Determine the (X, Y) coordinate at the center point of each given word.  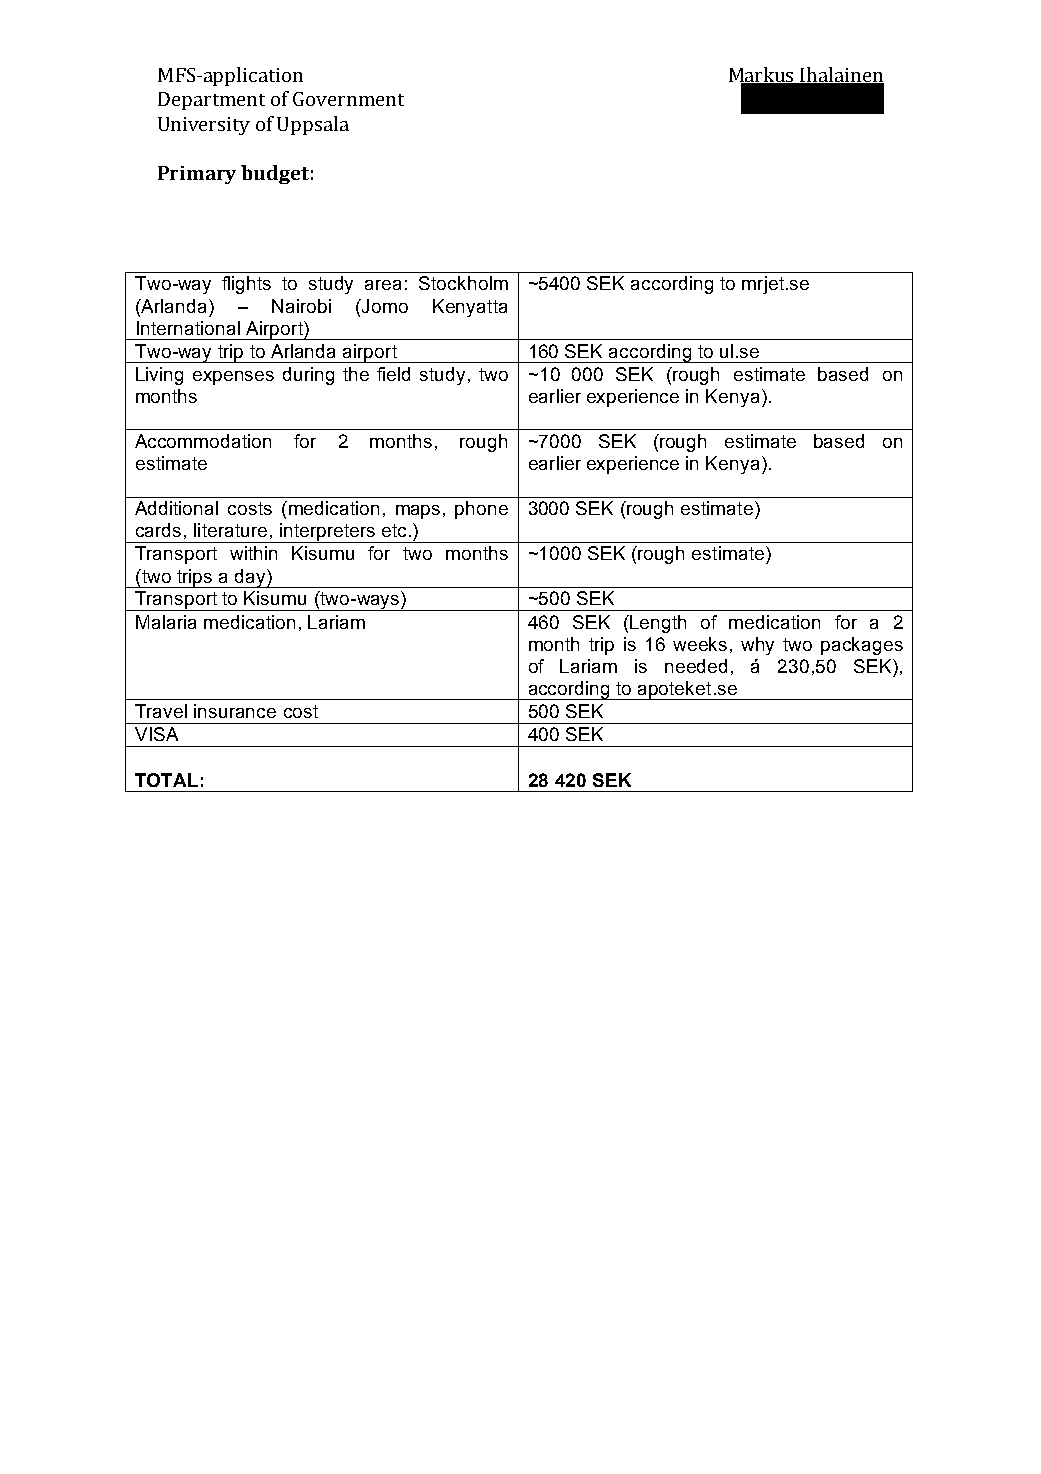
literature (230, 530)
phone (481, 510)
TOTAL (166, 780)
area (383, 285)
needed (696, 666)
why (757, 646)
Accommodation (203, 441)
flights (246, 285)
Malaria (166, 622)
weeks (700, 644)
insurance (235, 711)
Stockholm (463, 283)
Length (658, 624)
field (393, 374)
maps (418, 512)
